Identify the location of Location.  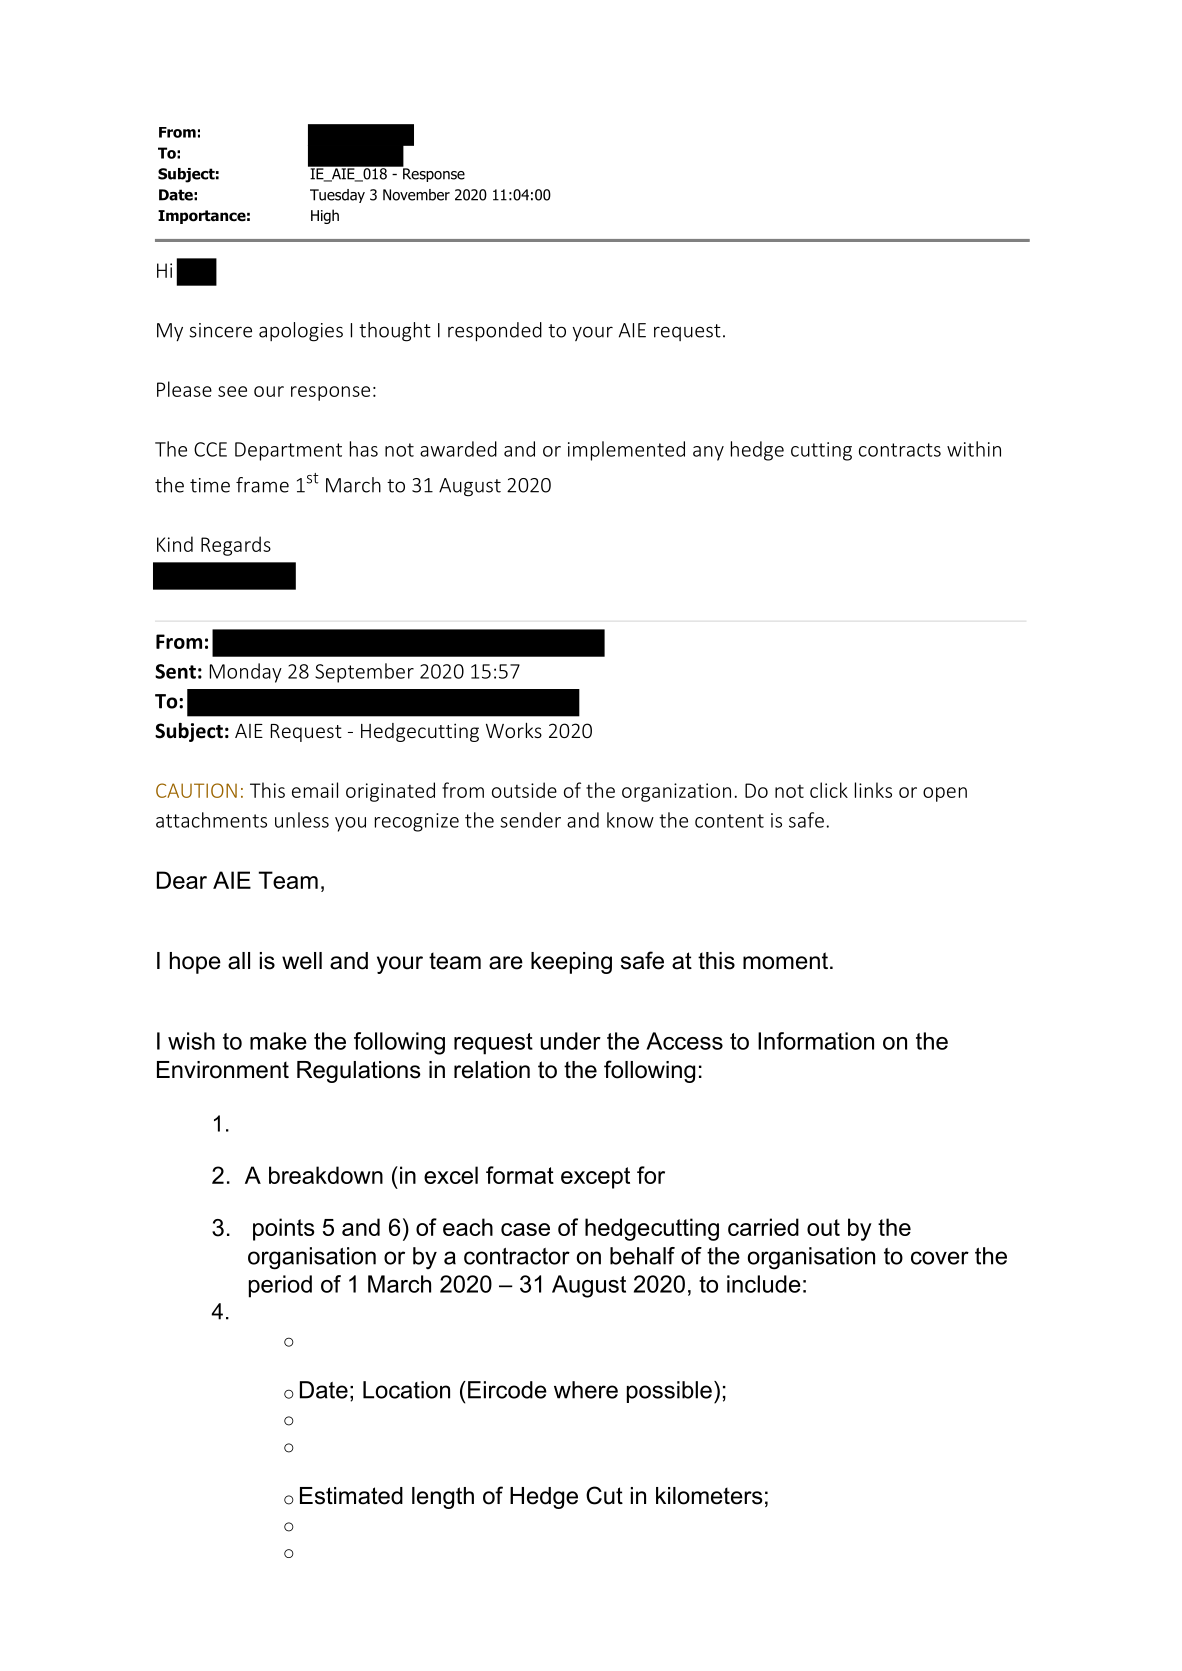
(406, 1390).
